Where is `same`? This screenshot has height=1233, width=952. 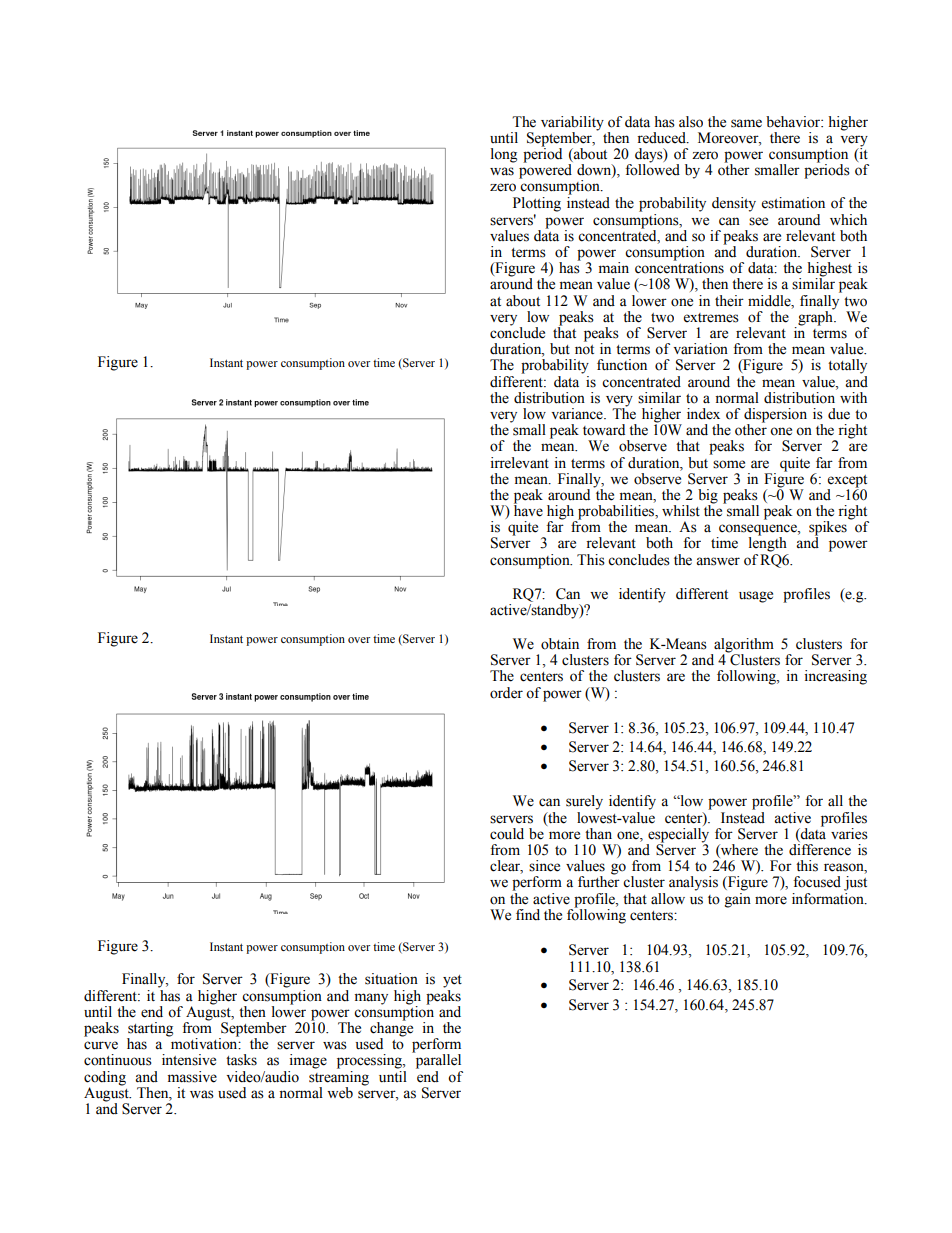
same is located at coordinates (746, 123).
